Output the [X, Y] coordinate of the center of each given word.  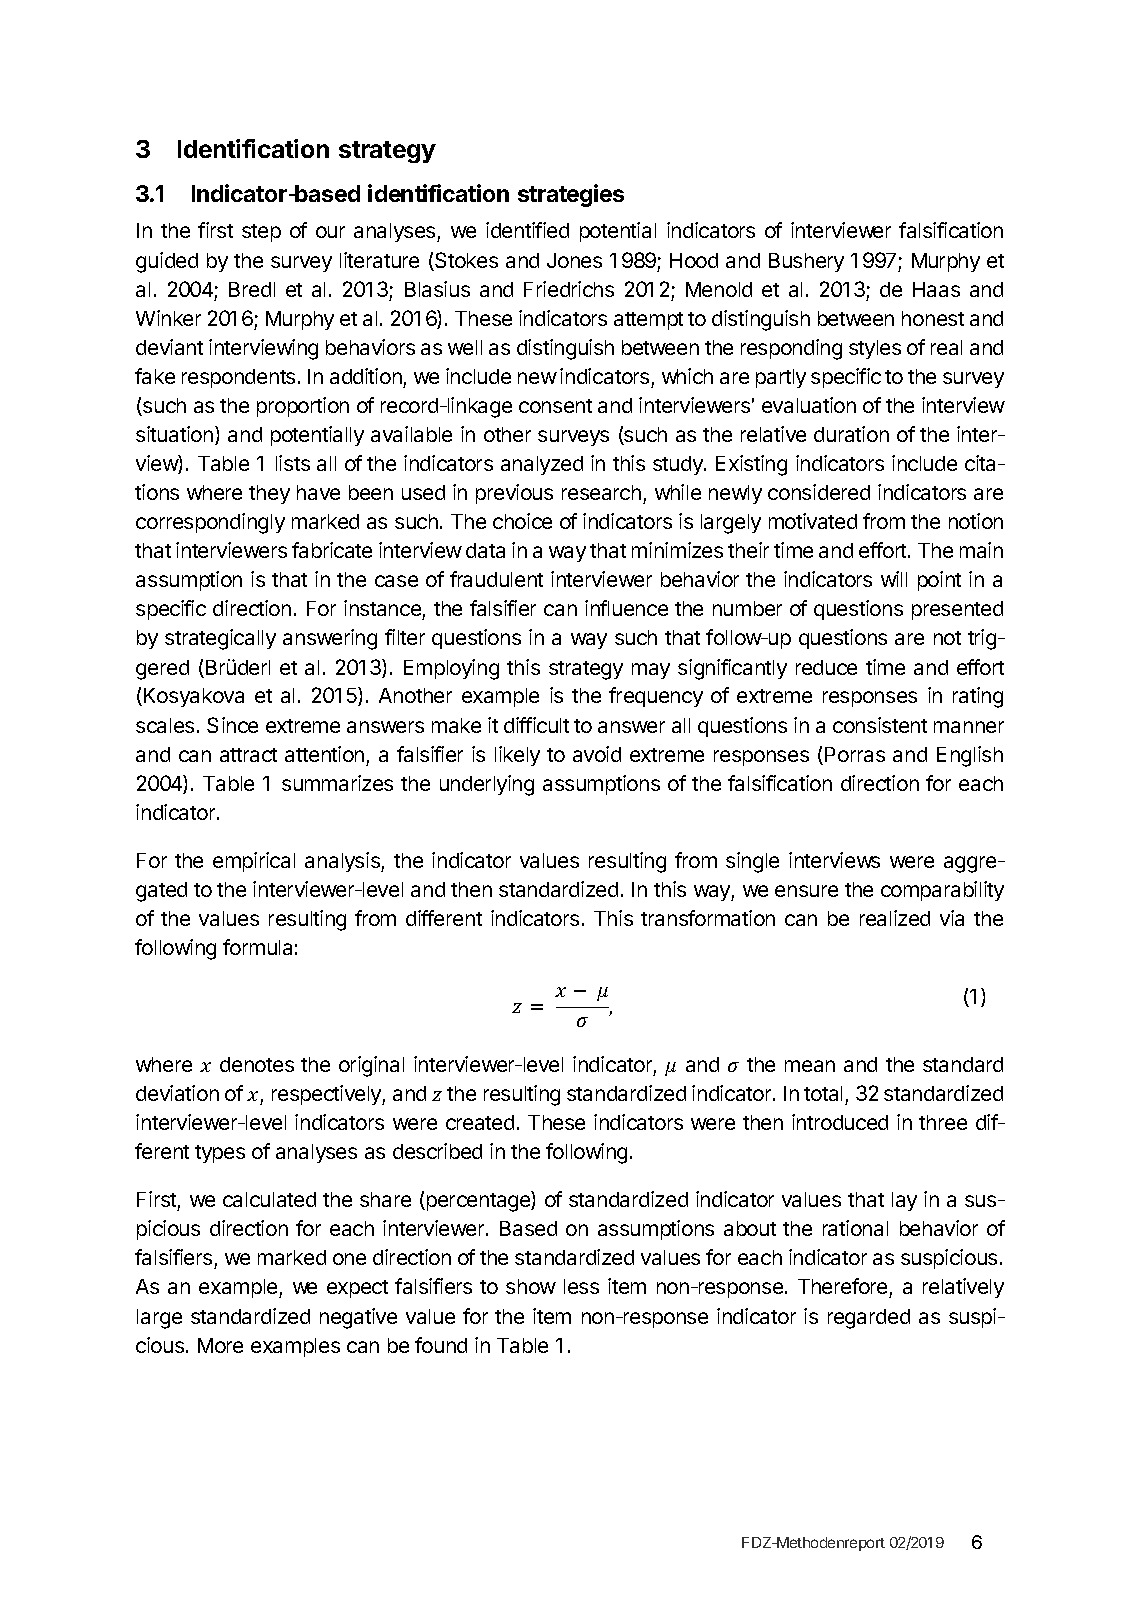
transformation [708, 918]
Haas [936, 289]
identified [527, 230]
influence [626, 608]
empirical [254, 862]
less [581, 1286]
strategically [220, 639]
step [261, 233]
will [894, 579]
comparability [942, 891]
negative [358, 1318]
